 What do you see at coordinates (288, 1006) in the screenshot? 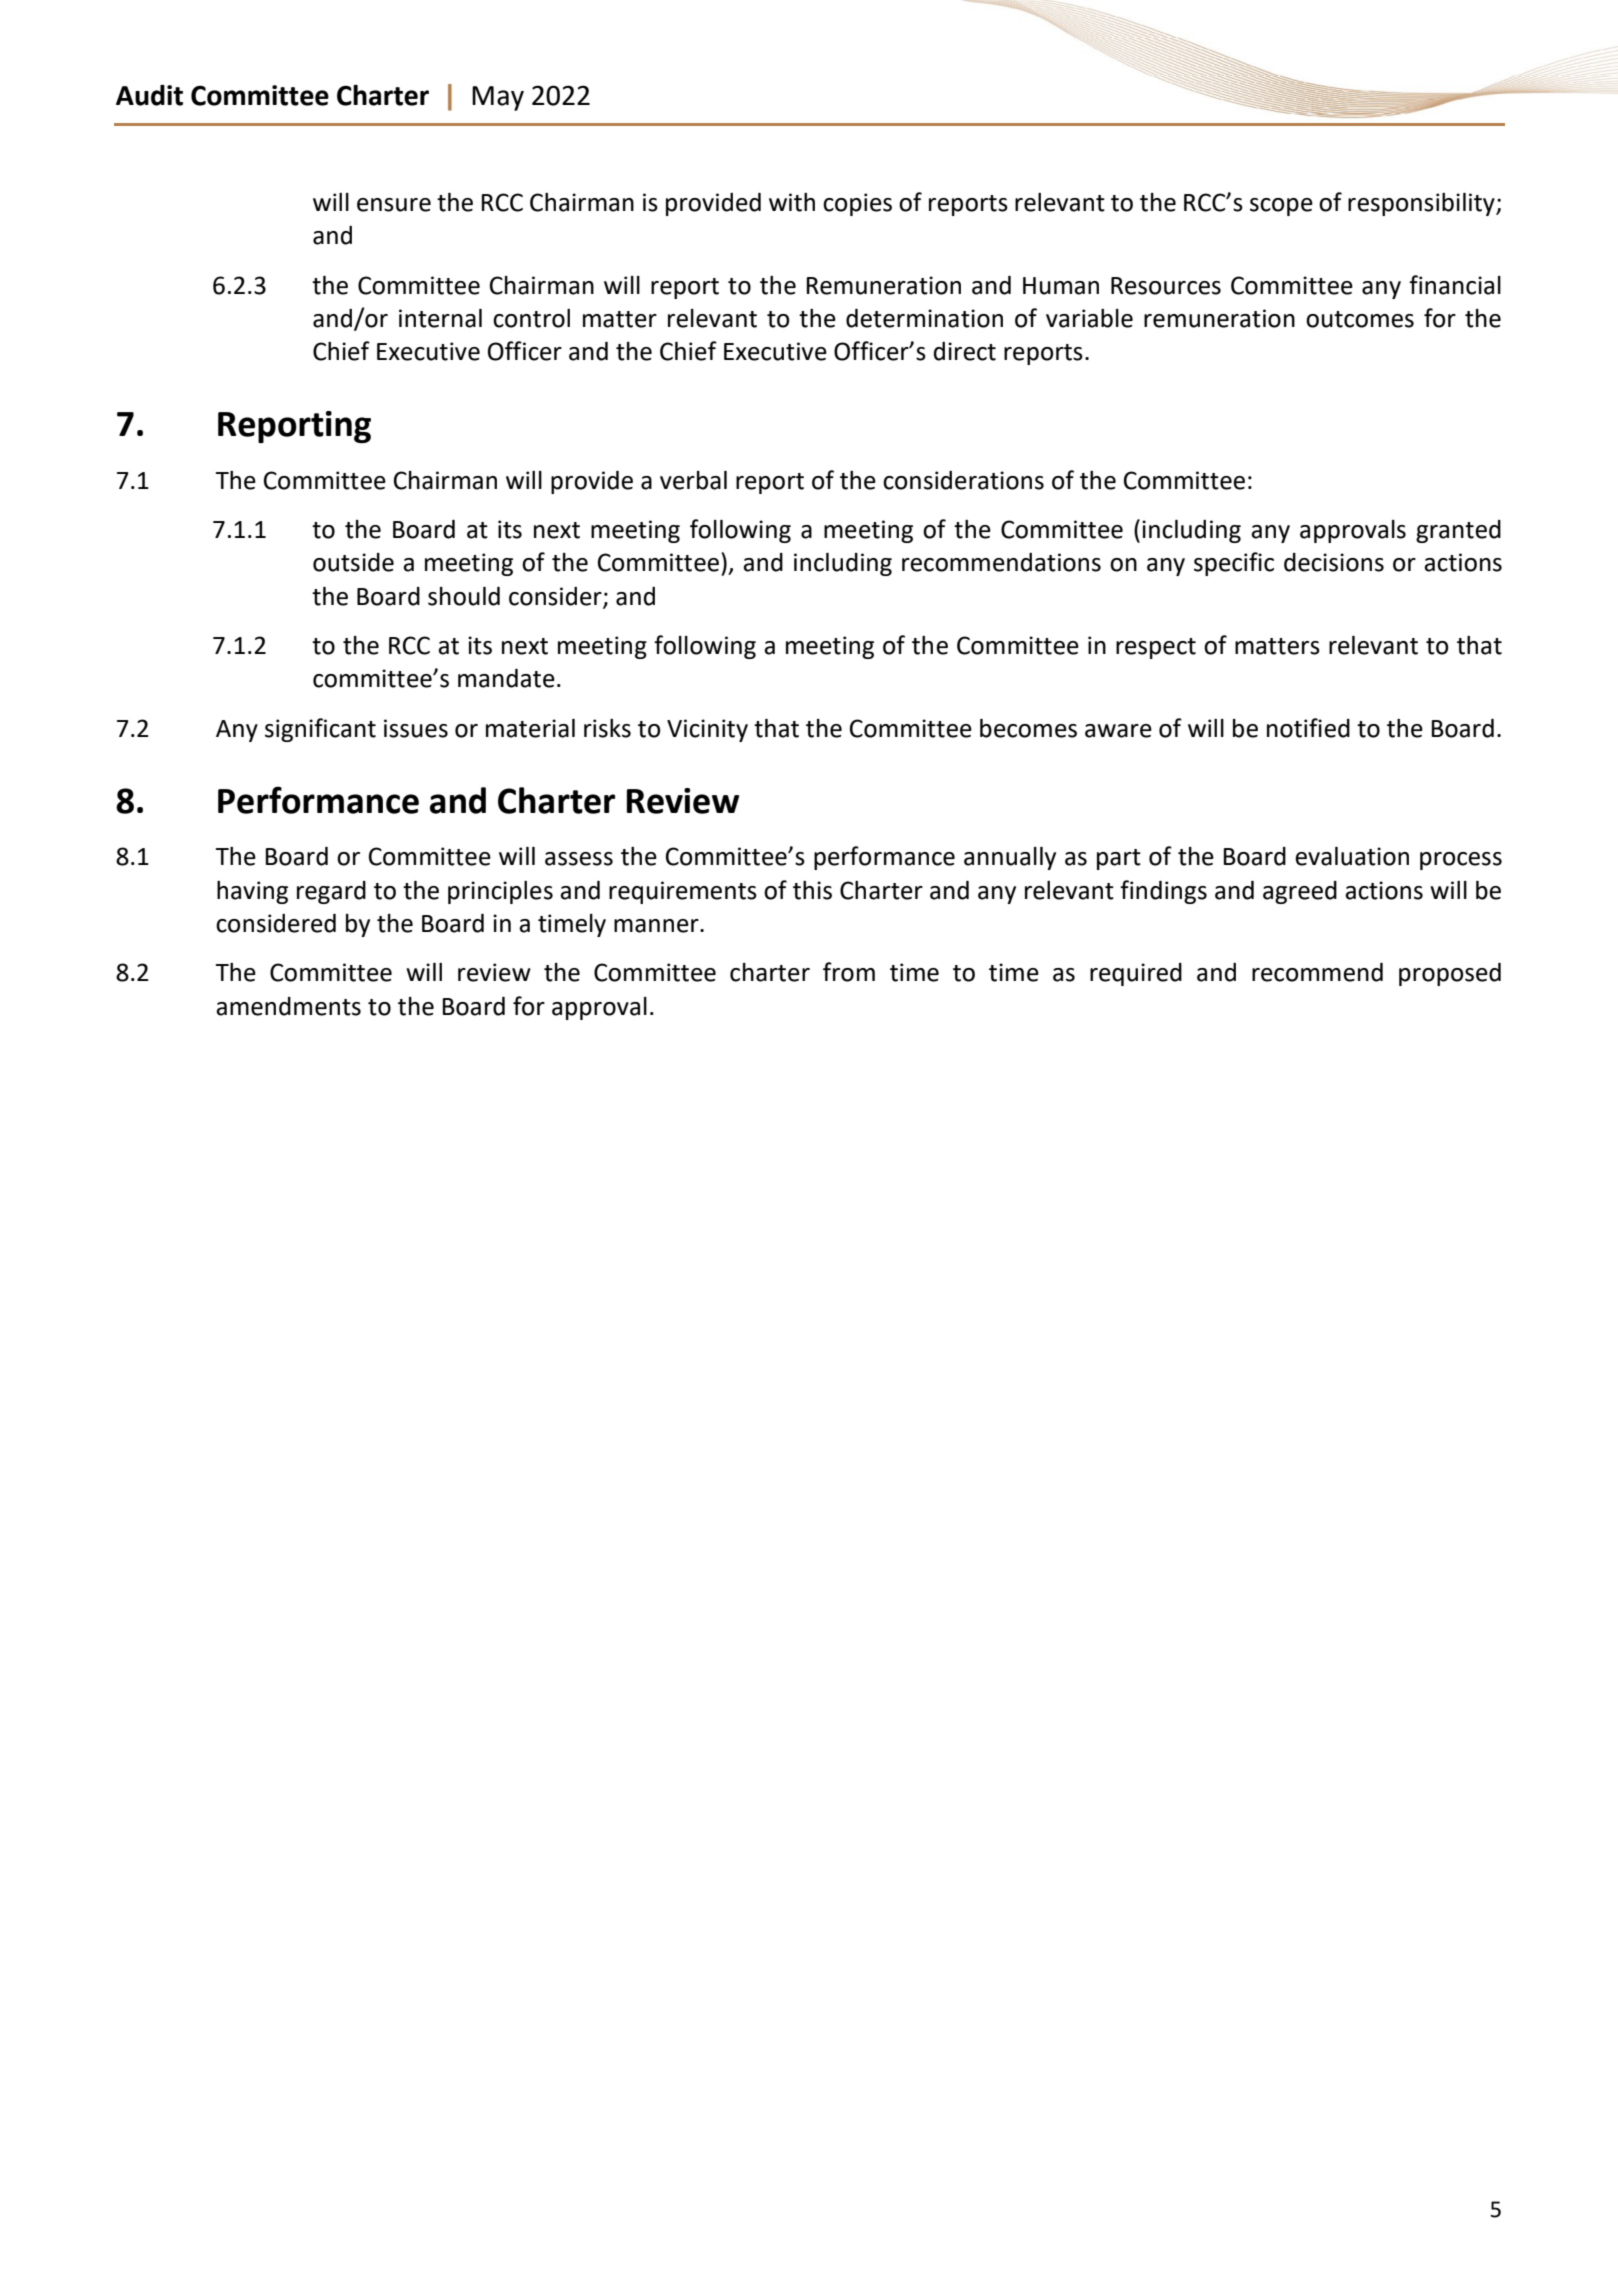
I see `amendments` at bounding box center [288, 1006].
